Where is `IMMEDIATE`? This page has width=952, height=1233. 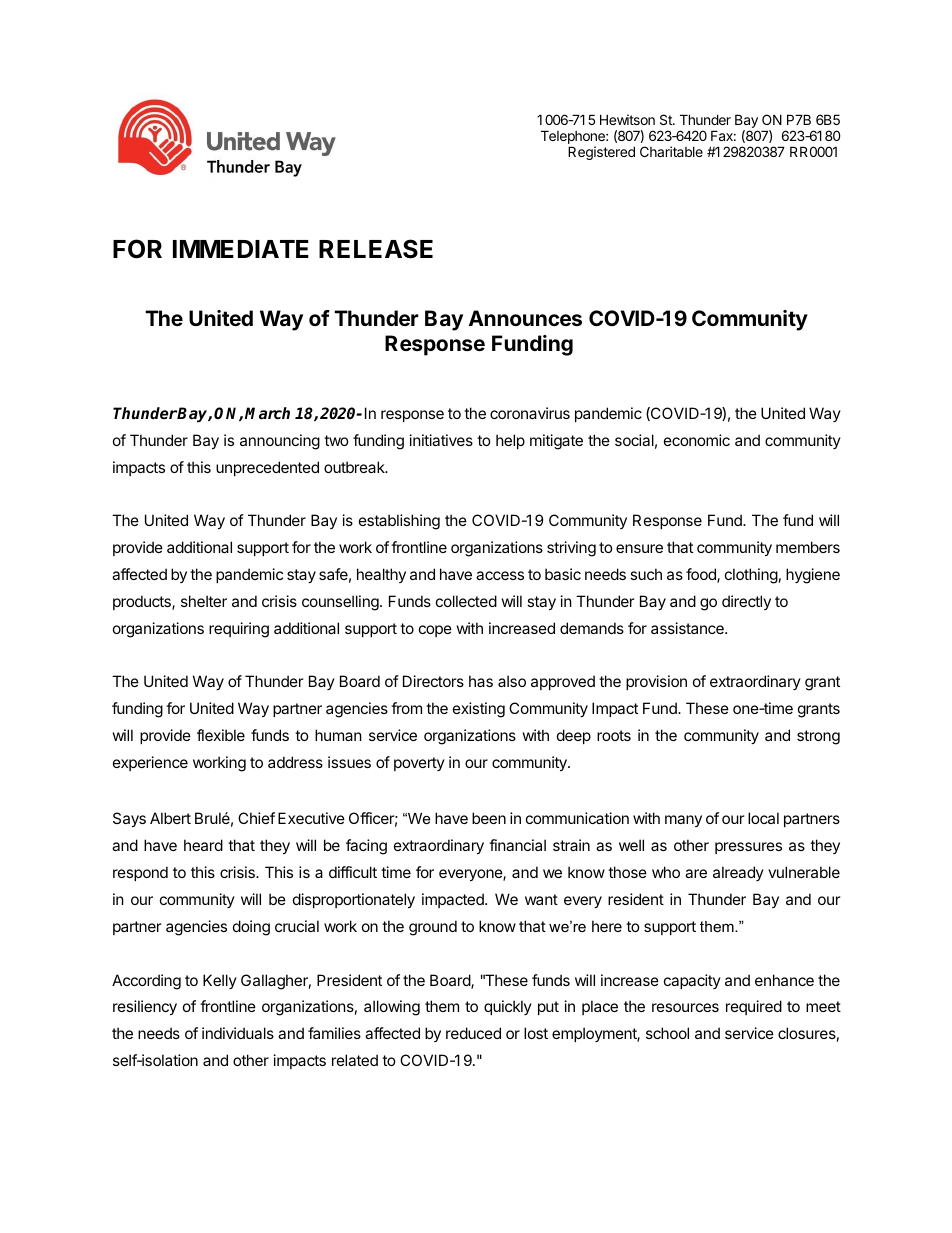 IMMEDIATE is located at coordinates (241, 249).
